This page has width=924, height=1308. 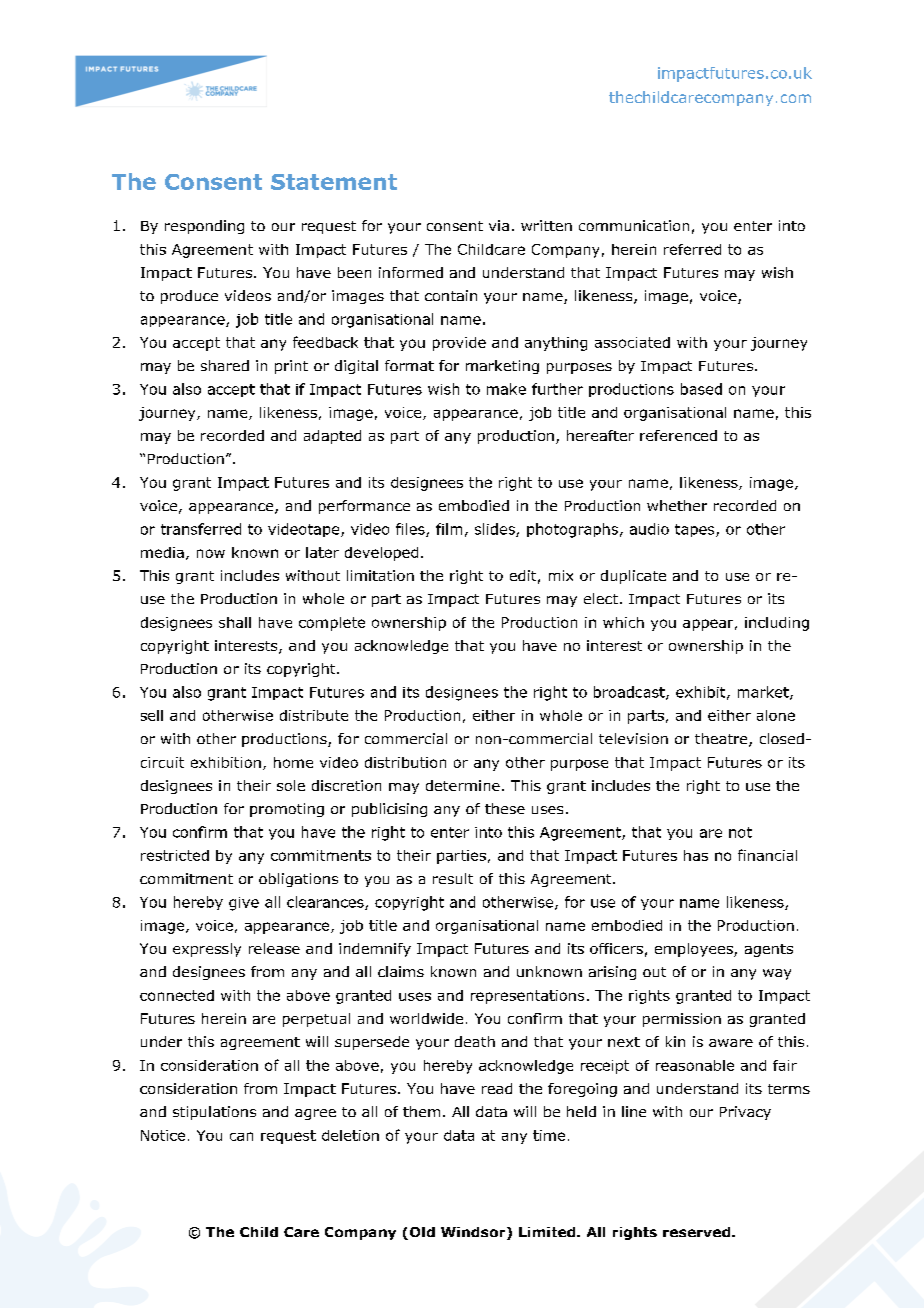 I want to click on referred, so click(x=692, y=249).
